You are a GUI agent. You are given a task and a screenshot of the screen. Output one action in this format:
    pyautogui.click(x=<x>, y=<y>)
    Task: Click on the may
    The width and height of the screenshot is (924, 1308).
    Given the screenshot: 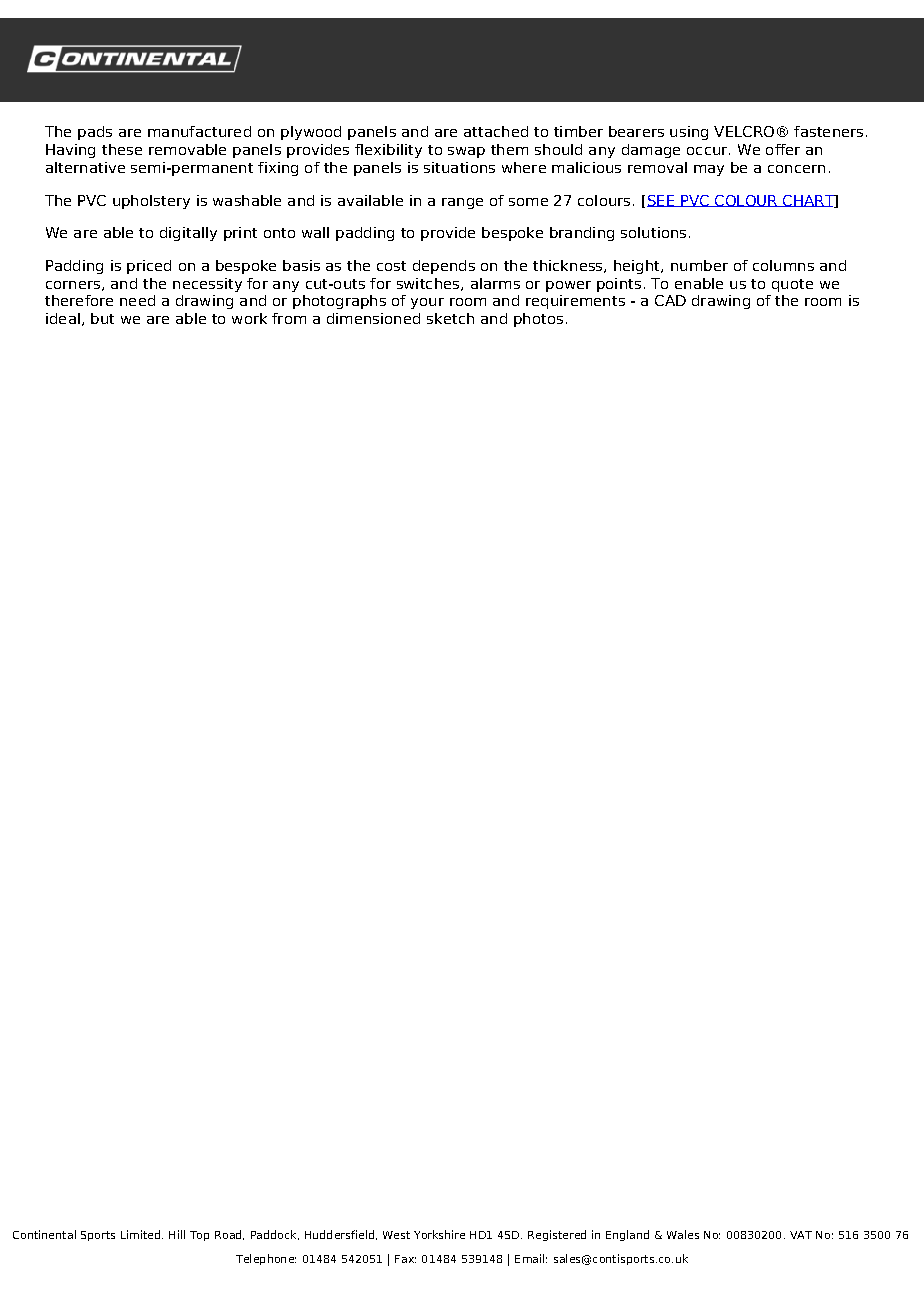 What is the action you would take?
    pyautogui.click(x=709, y=170)
